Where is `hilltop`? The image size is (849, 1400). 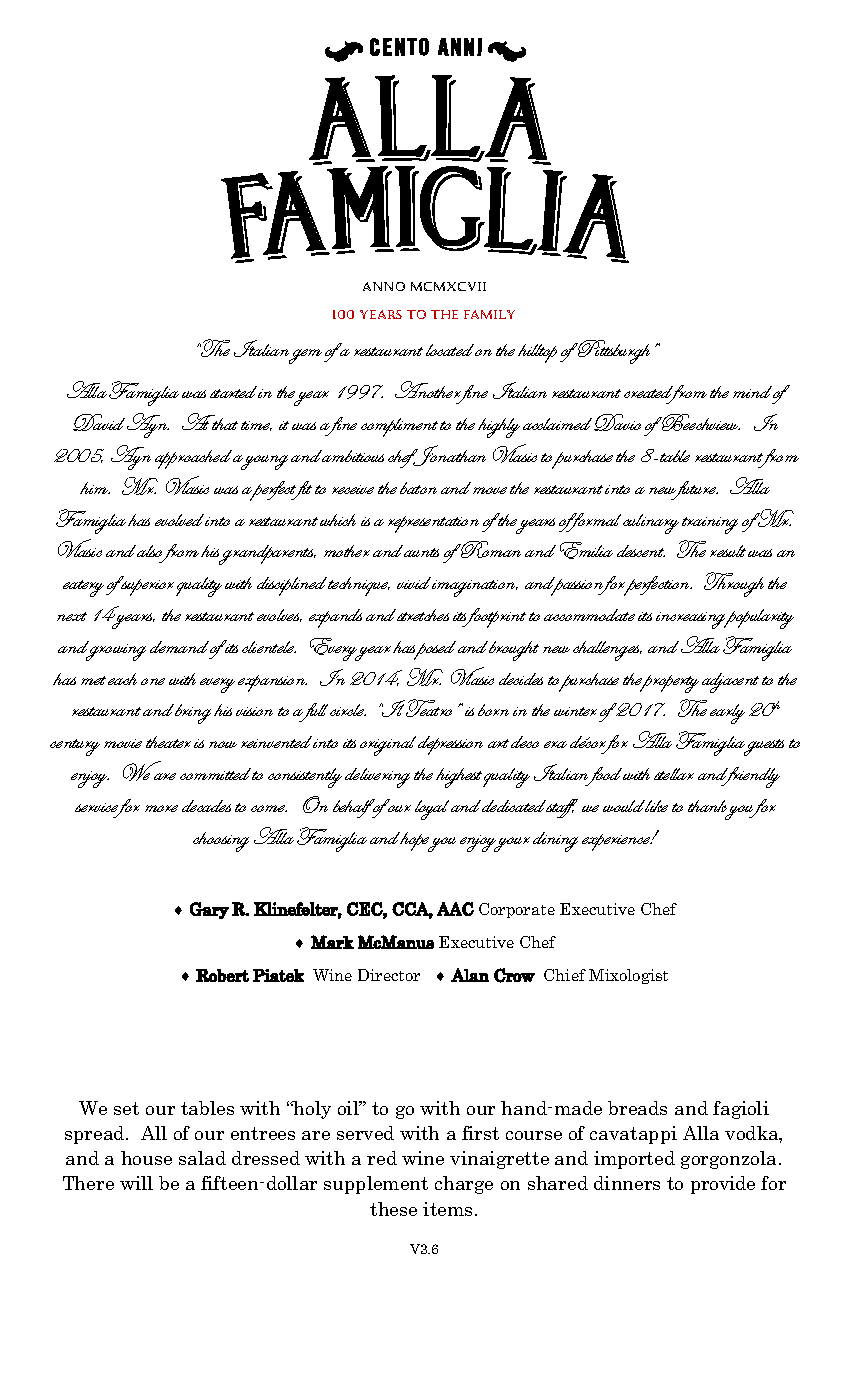 hilltop is located at coordinates (537, 353).
